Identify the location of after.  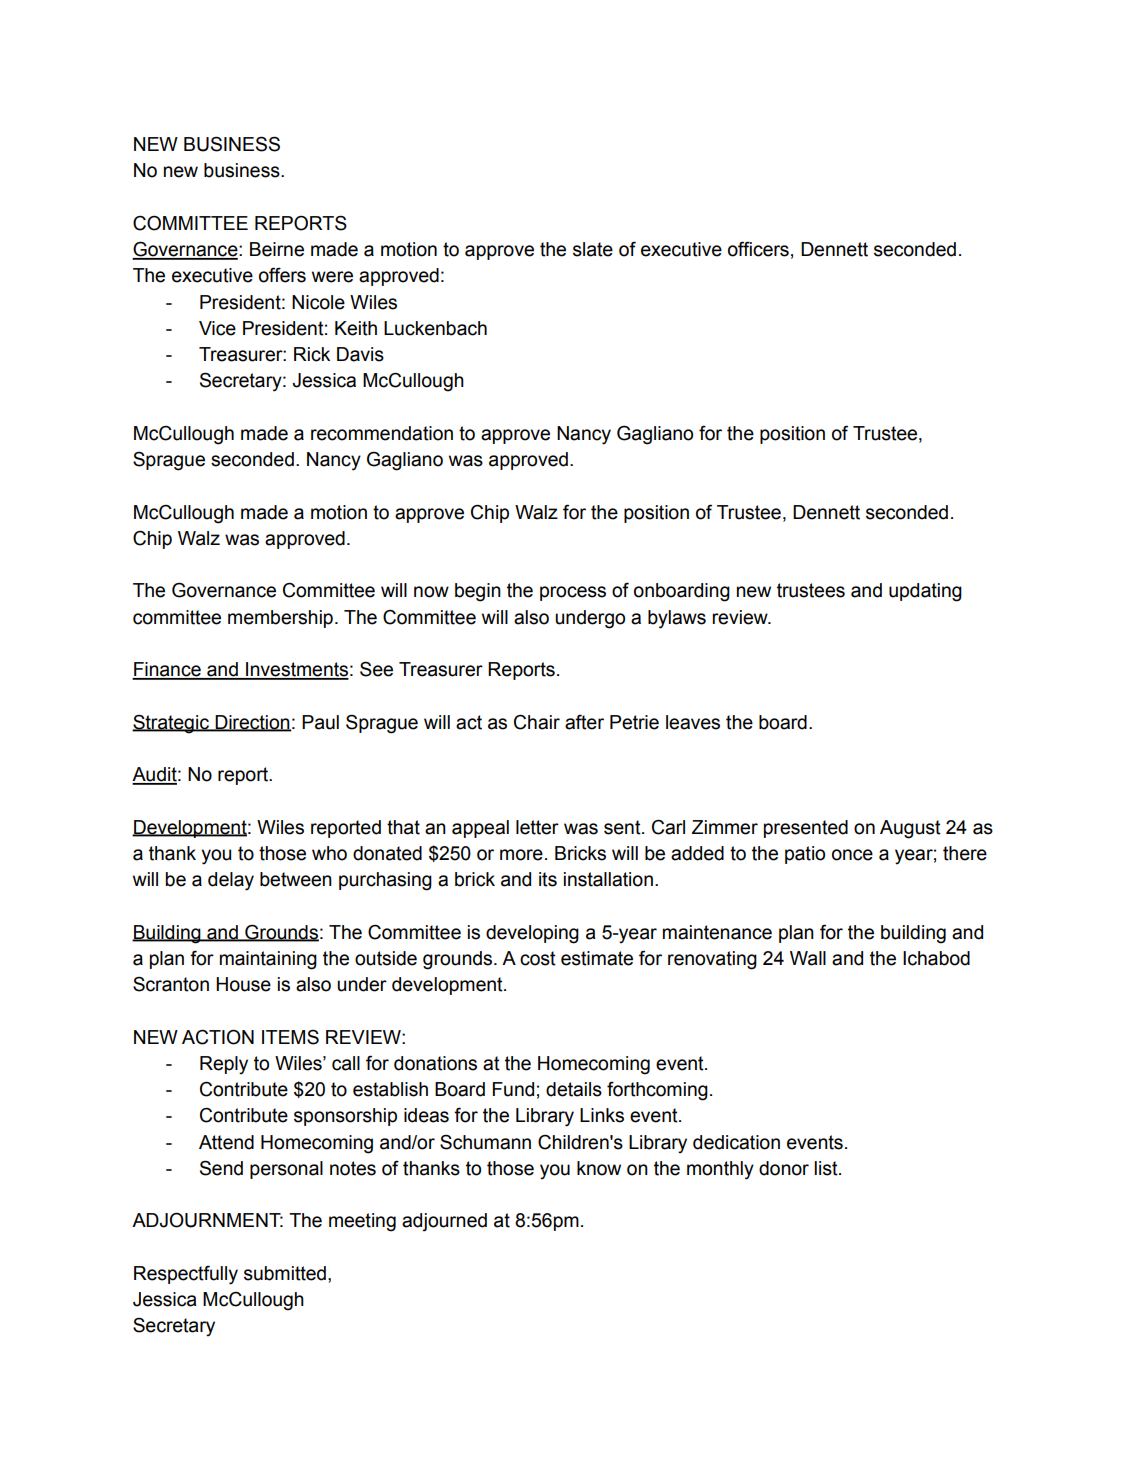
(584, 722).
